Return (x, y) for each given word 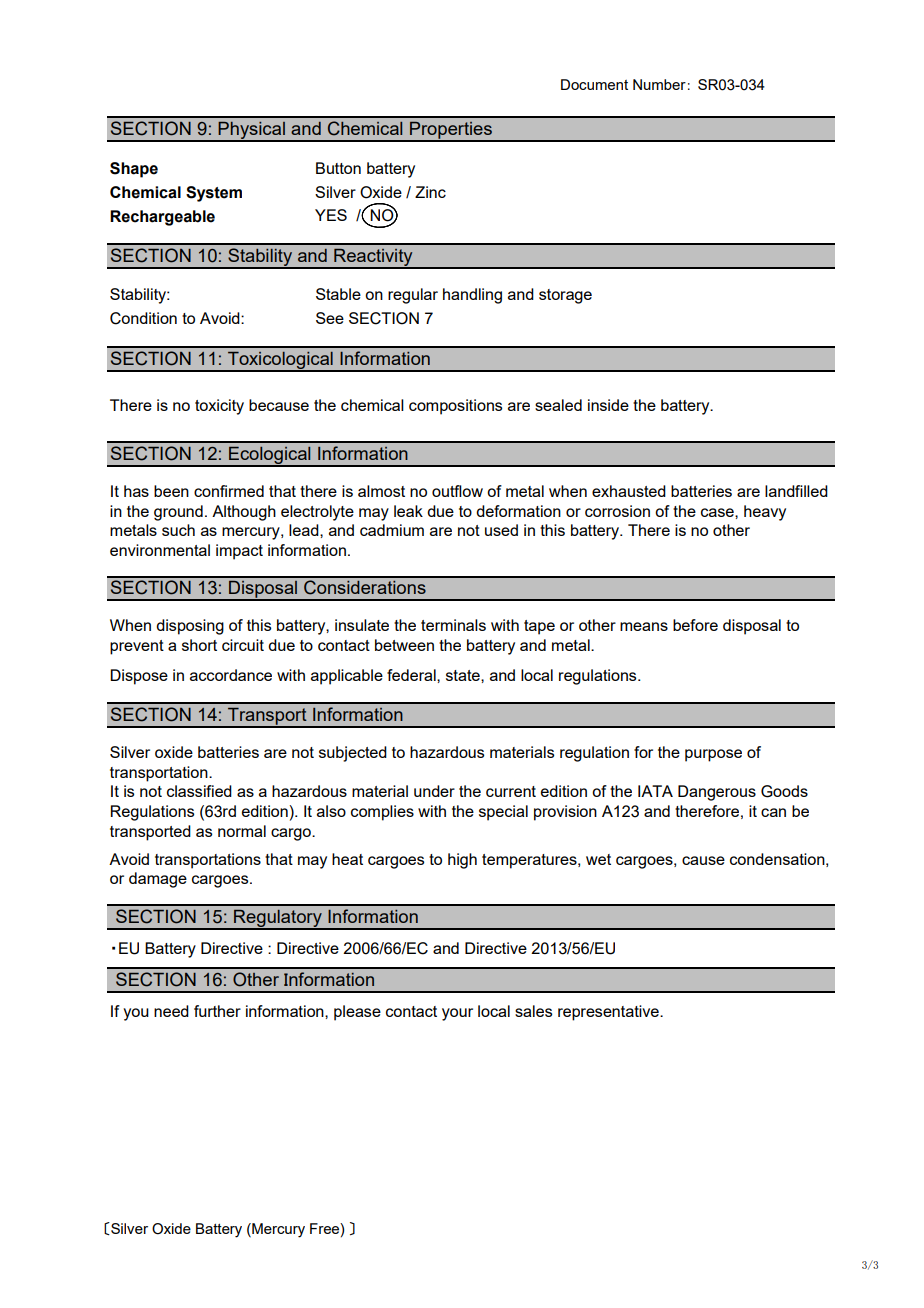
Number (659, 84)
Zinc (430, 192)
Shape (134, 170)
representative (609, 1013)
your (457, 1014)
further (217, 1011)
